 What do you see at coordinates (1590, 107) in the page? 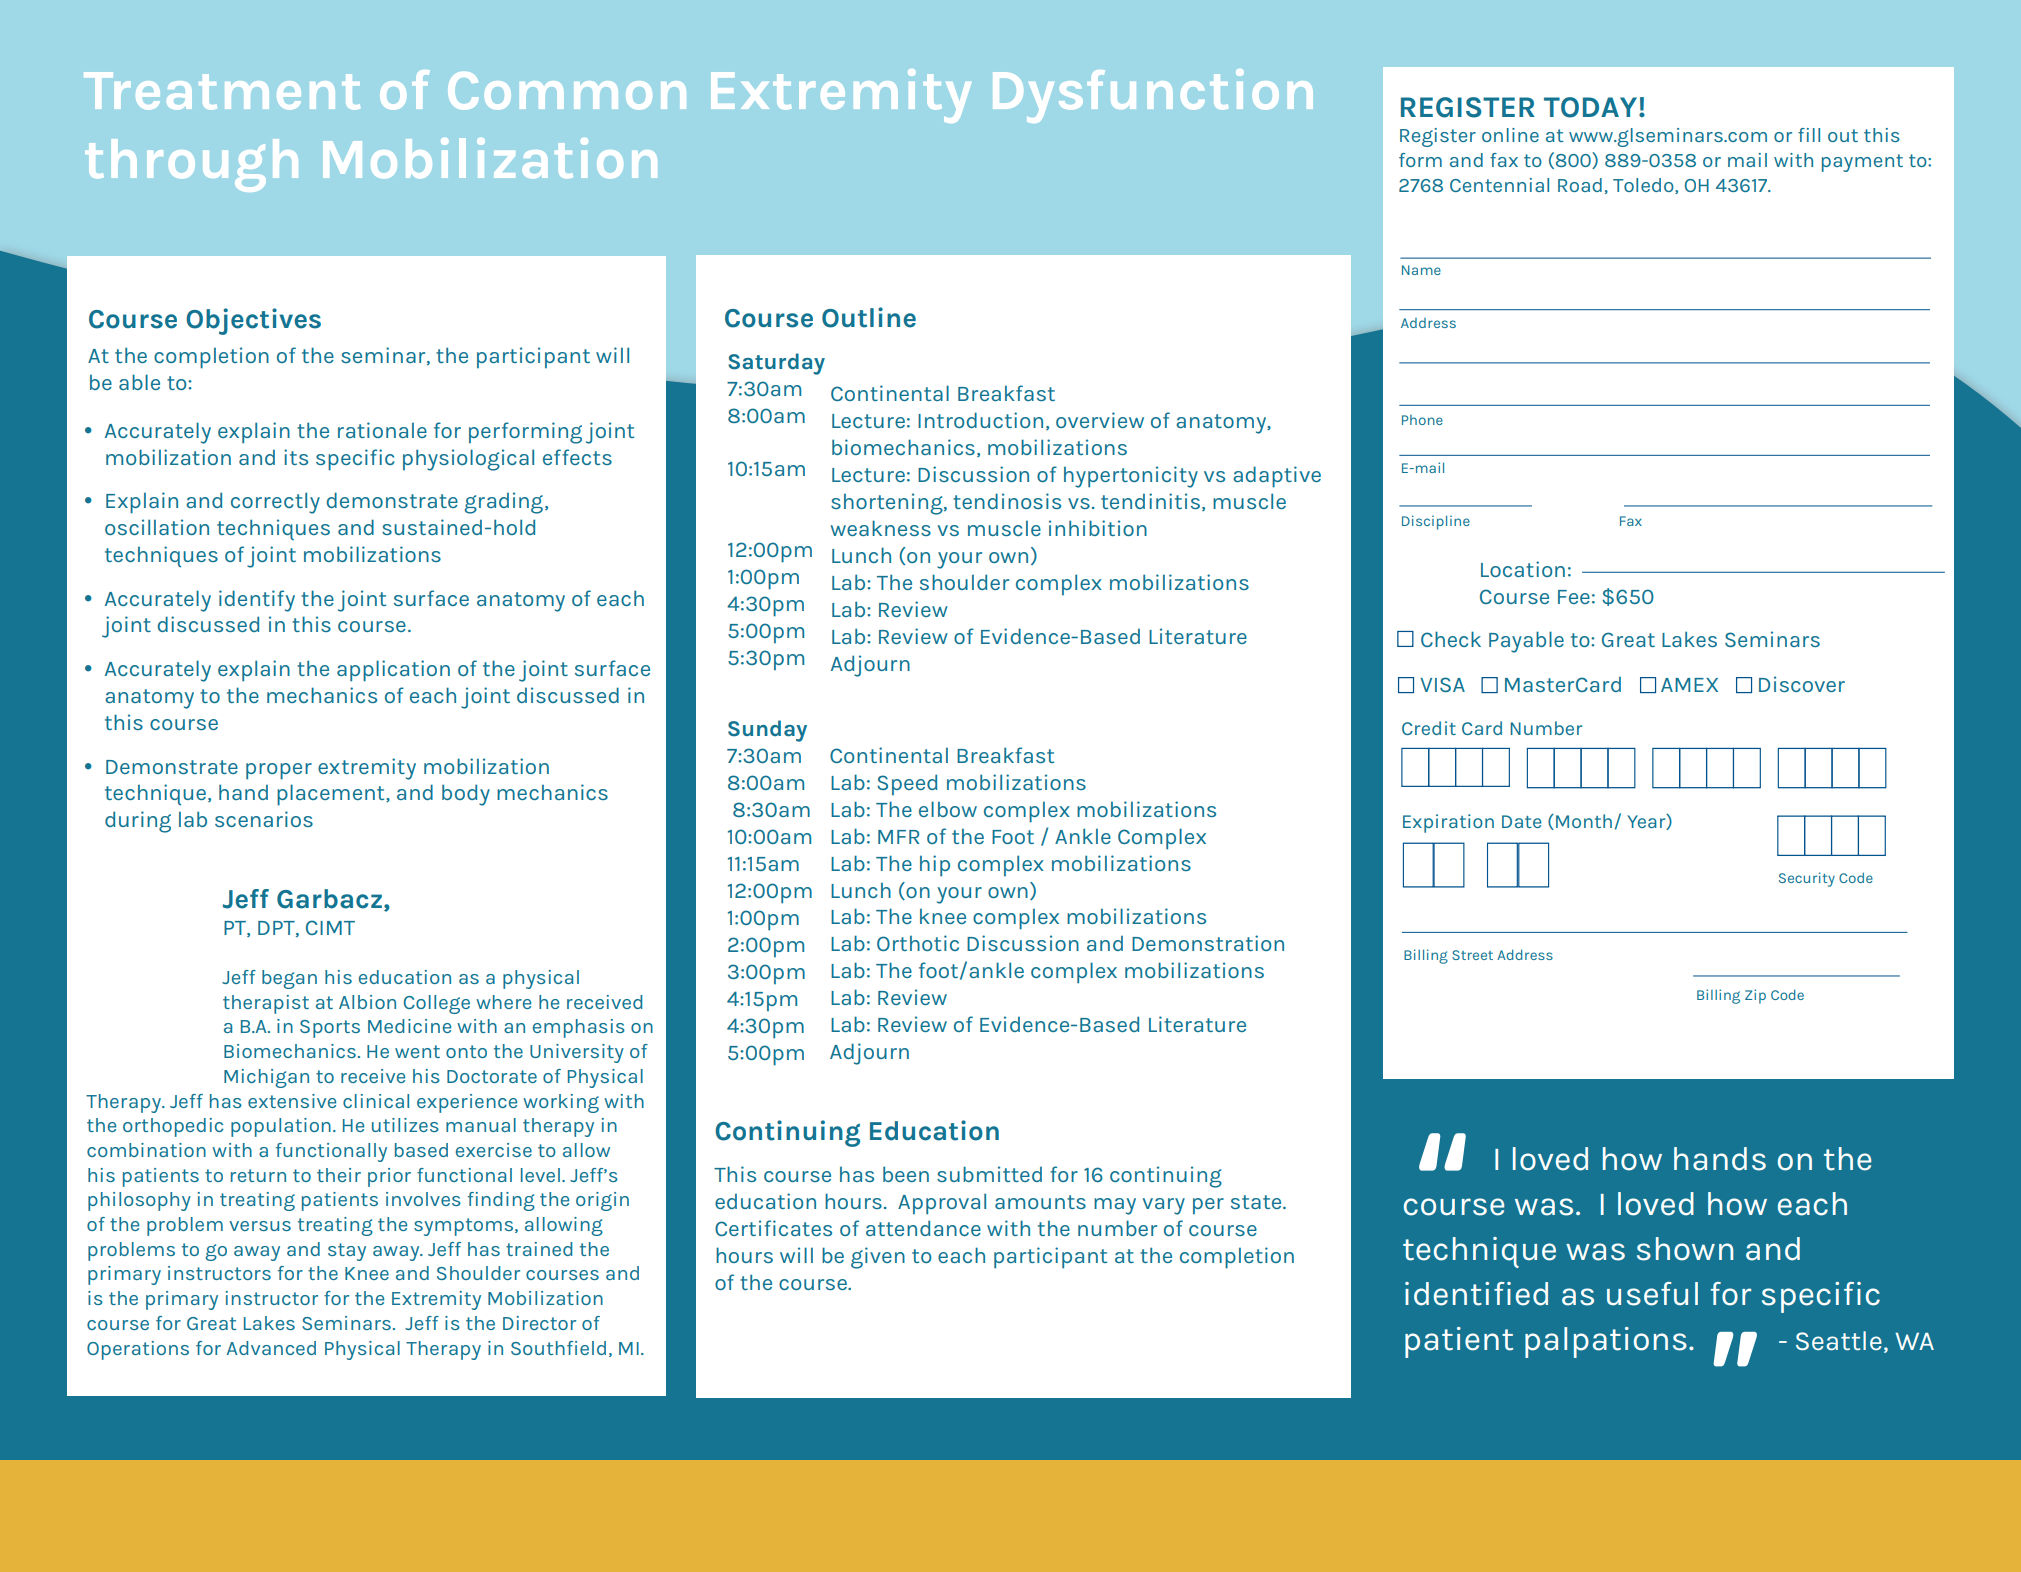
I see `TODAY` at bounding box center [1590, 107].
